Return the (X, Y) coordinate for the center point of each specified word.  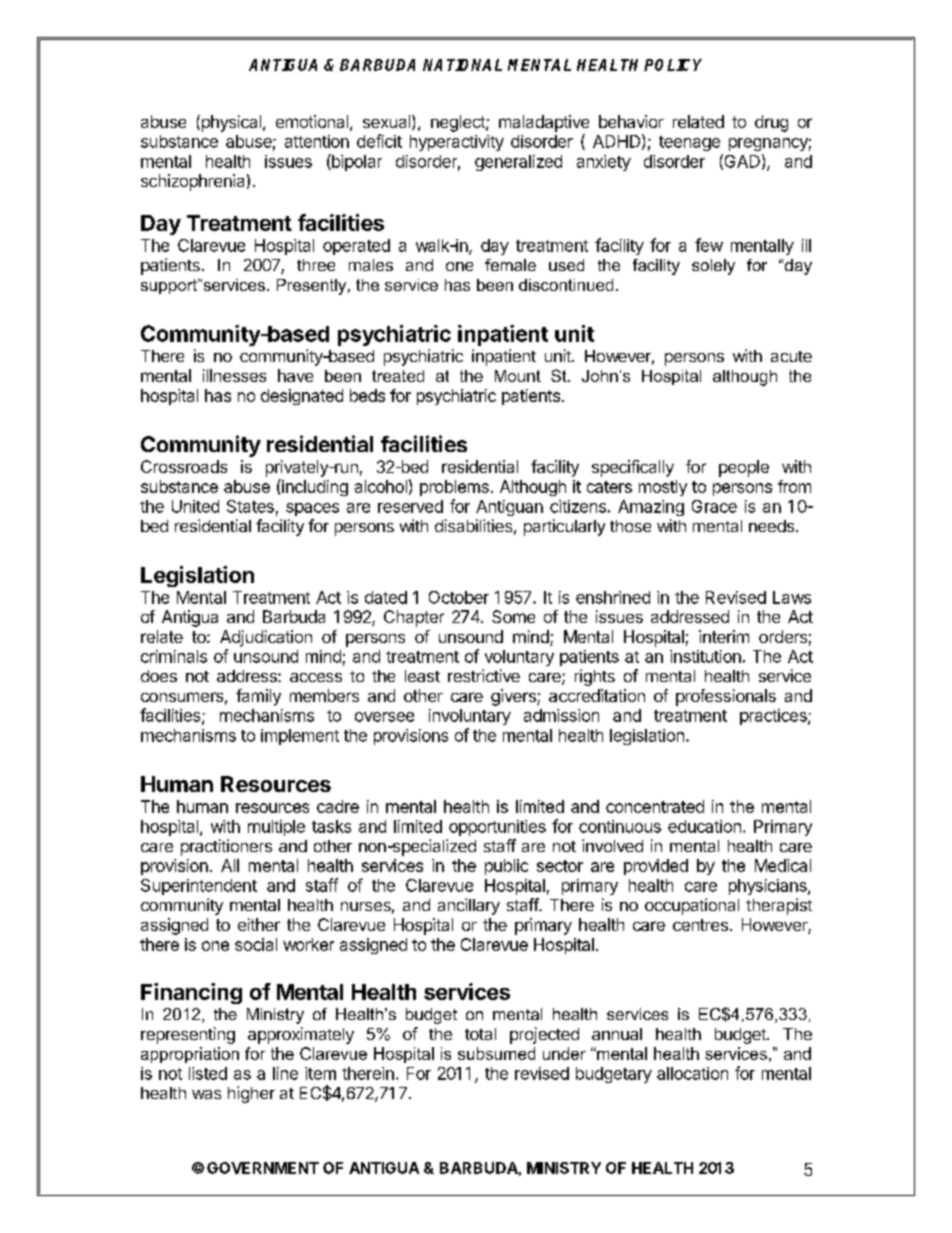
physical (231, 123)
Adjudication (266, 638)
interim (724, 636)
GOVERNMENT (263, 1168)
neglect (459, 123)
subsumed (496, 1053)
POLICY (673, 65)
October (459, 597)
